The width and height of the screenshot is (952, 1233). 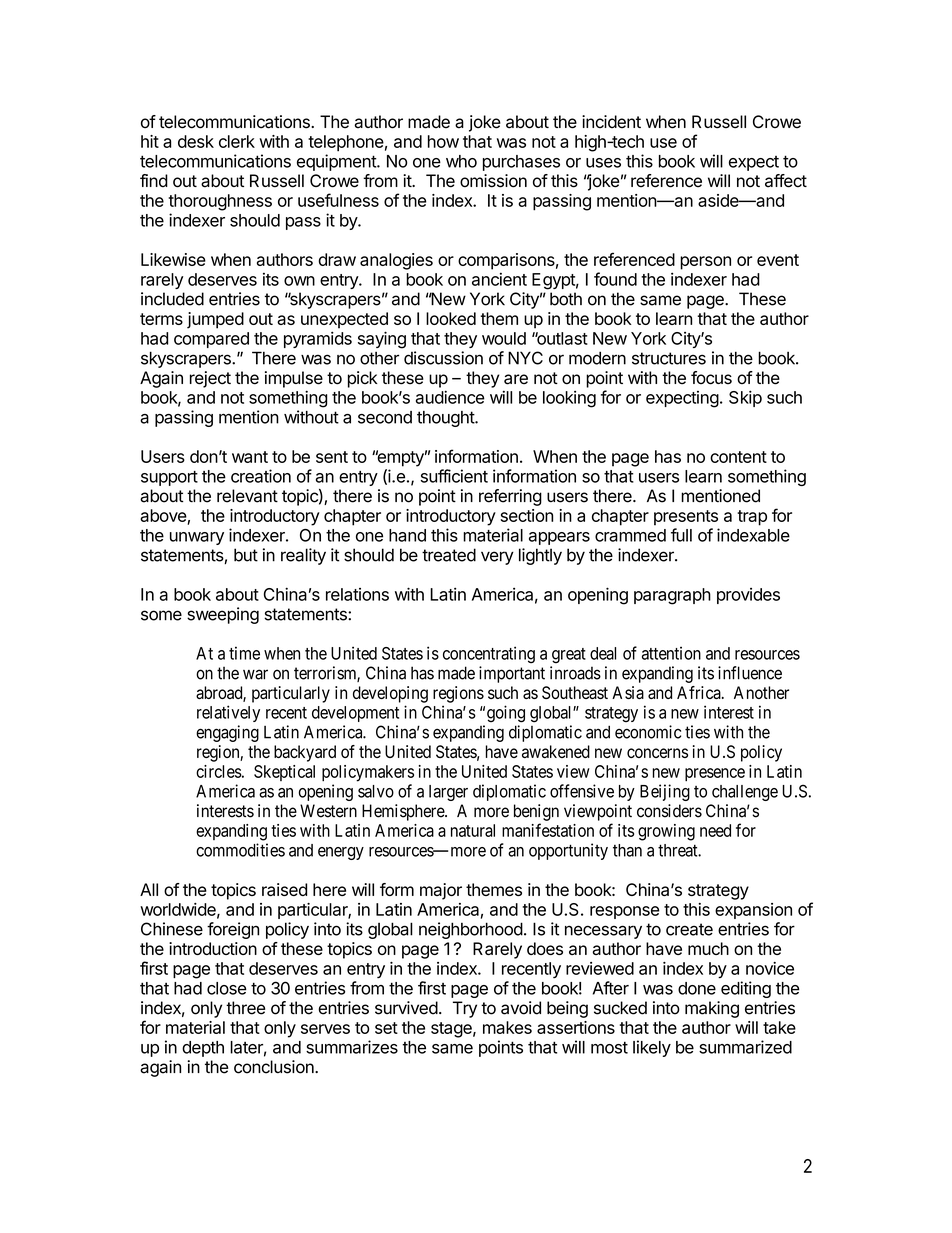 What do you see at coordinates (786, 181) in the screenshot?
I see `affect` at bounding box center [786, 181].
